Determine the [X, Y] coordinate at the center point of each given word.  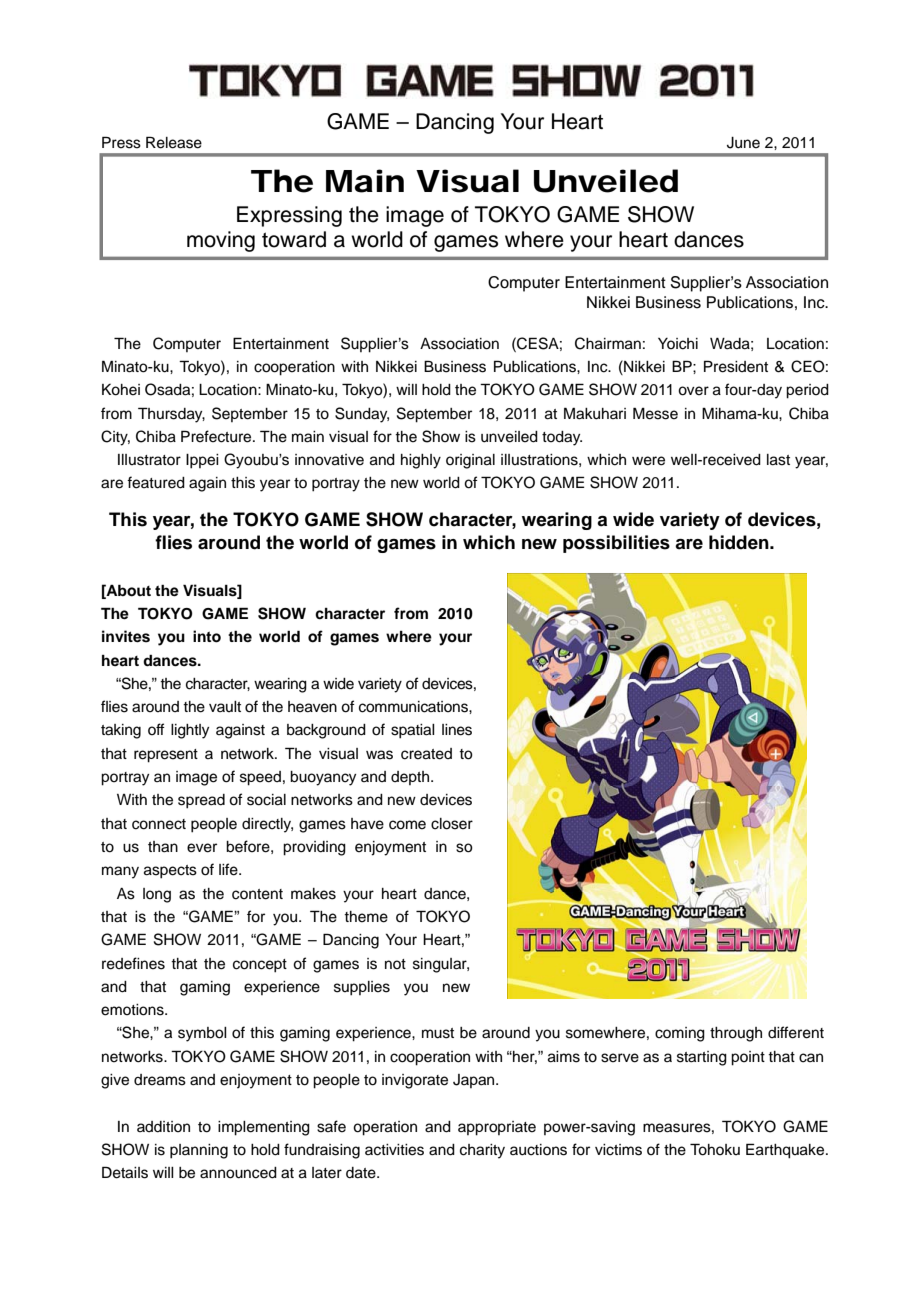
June [743, 143]
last [778, 460]
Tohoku [715, 1149]
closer [452, 824]
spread [201, 801]
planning [199, 1151]
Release [174, 142]
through [736, 1034]
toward [294, 239]
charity [482, 1151]
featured [156, 482]
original [470, 461]
